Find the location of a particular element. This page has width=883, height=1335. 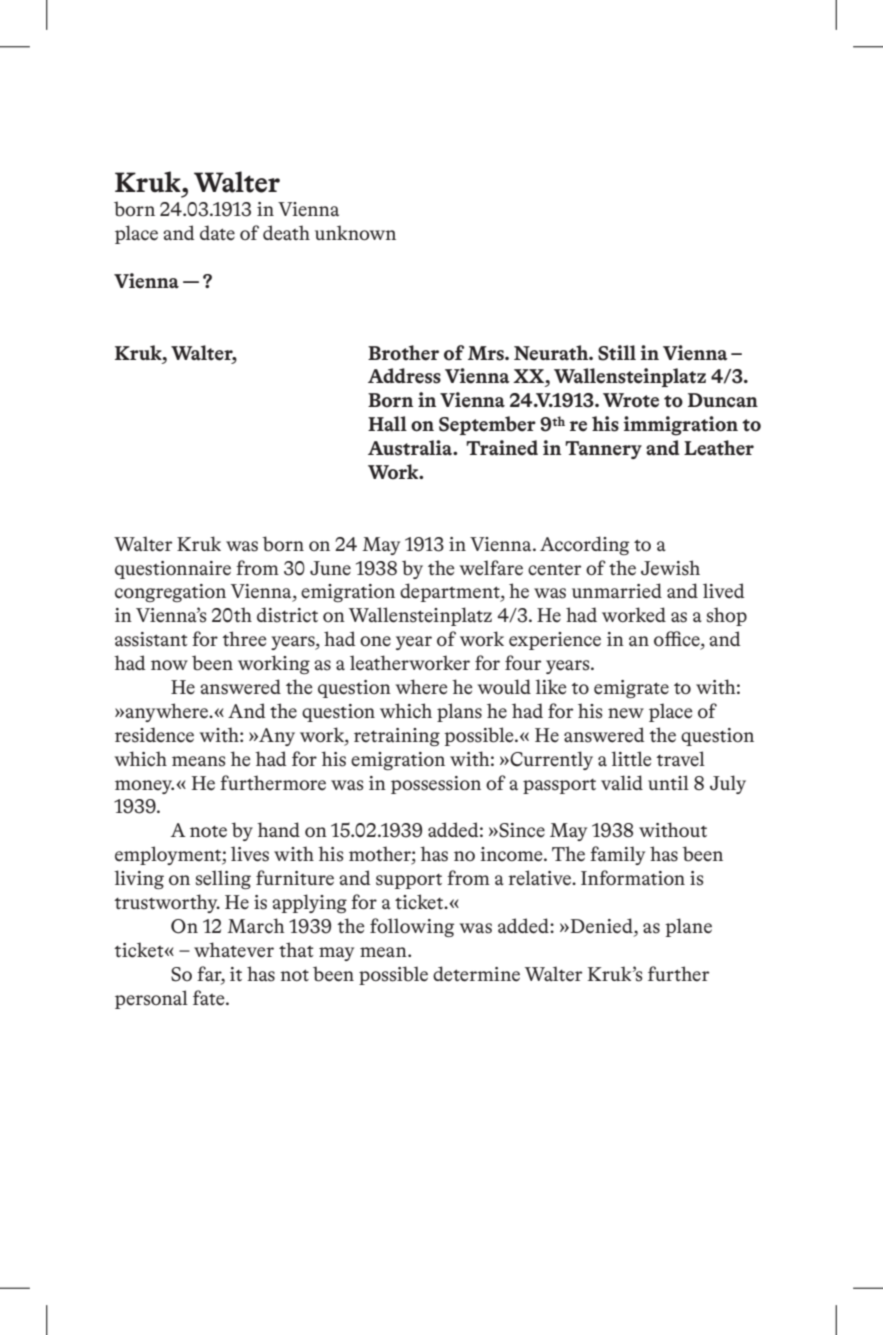

immigration is located at coordinates (680, 426).
